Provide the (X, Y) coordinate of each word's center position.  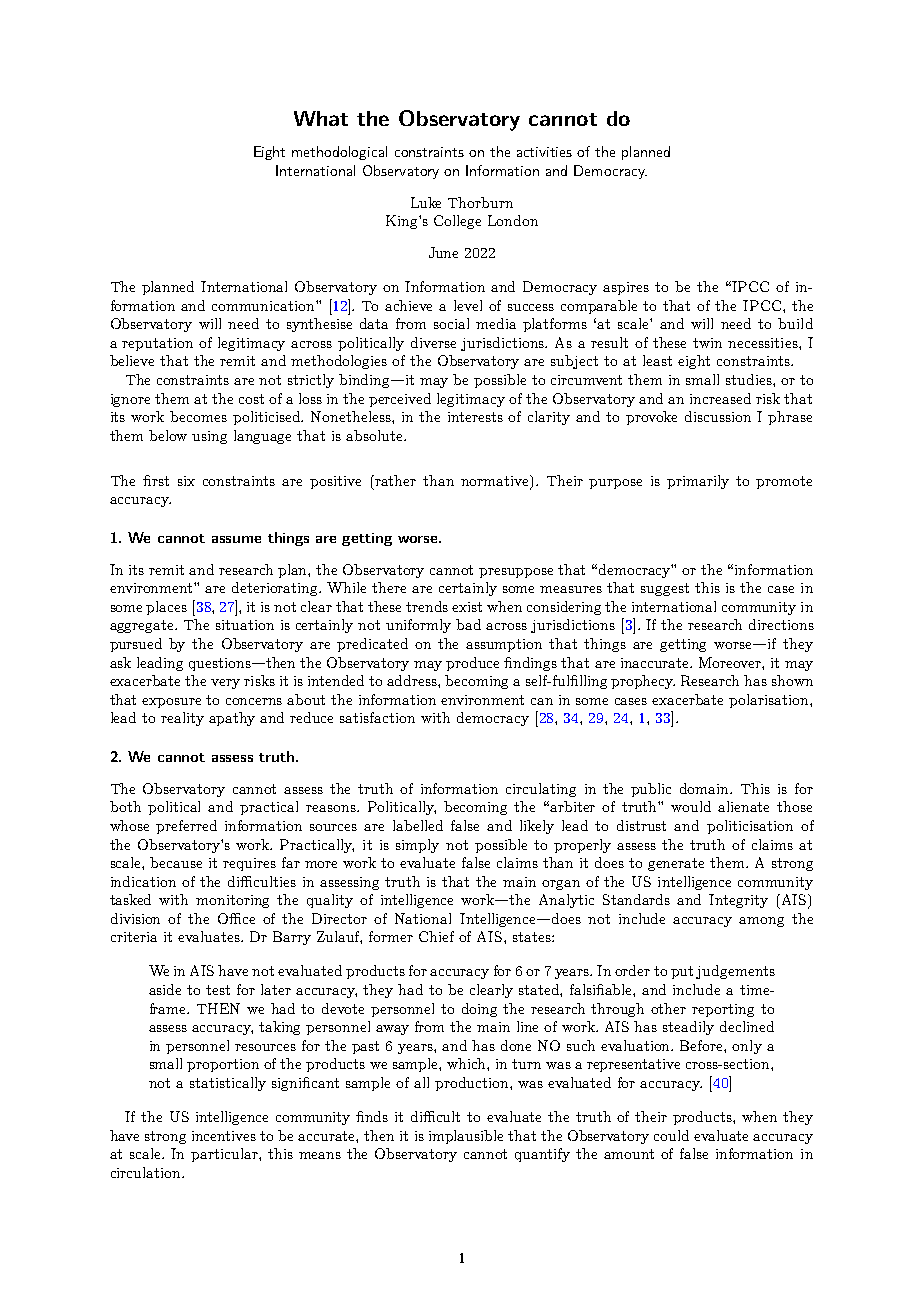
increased (720, 398)
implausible (466, 1137)
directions (781, 624)
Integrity (738, 901)
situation (245, 625)
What (321, 118)
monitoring (232, 901)
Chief (436, 936)
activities (544, 152)
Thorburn (480, 202)
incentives (224, 1136)
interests (475, 417)
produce (472, 664)
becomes (198, 416)
